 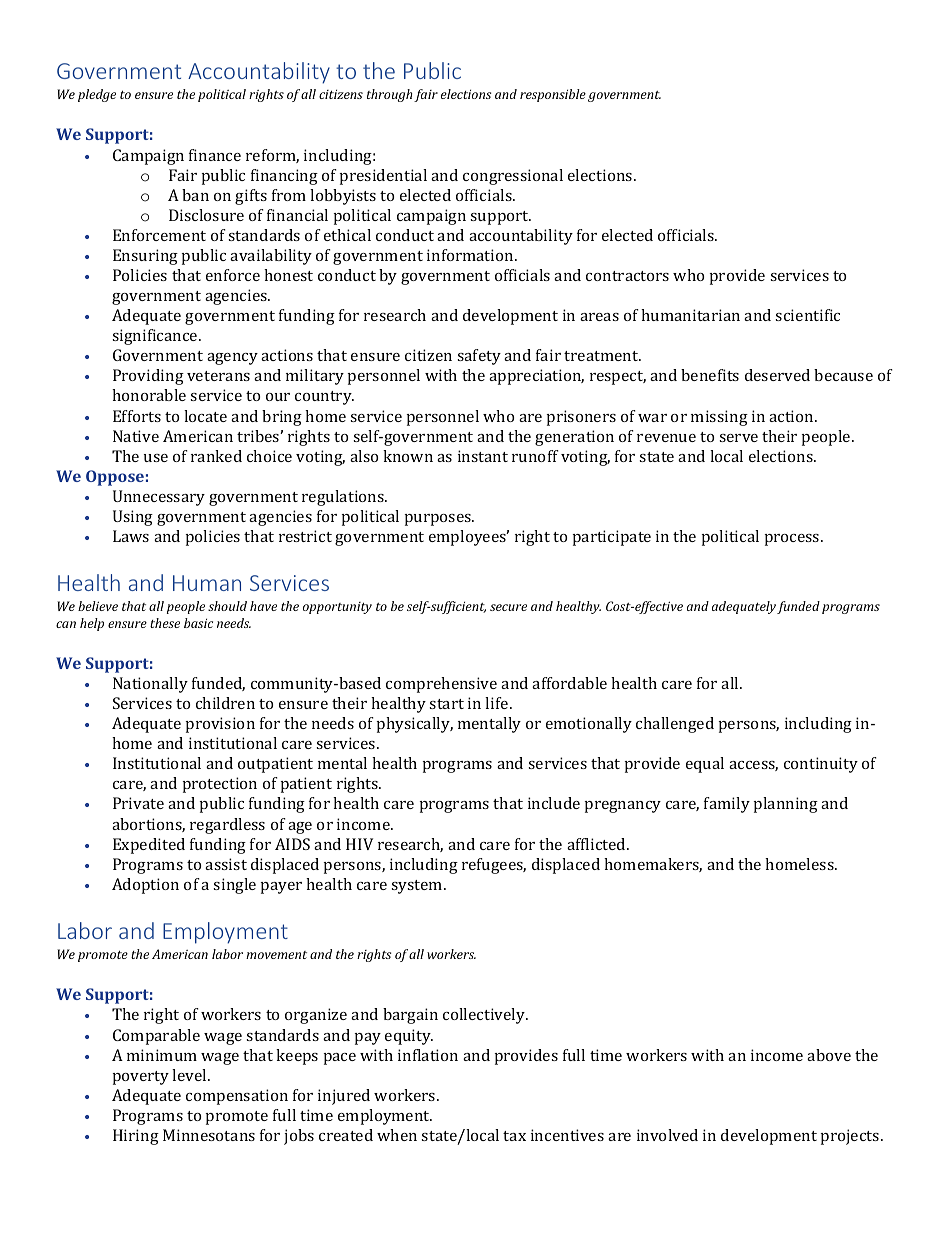 I want to click on tax, so click(x=514, y=1136).
